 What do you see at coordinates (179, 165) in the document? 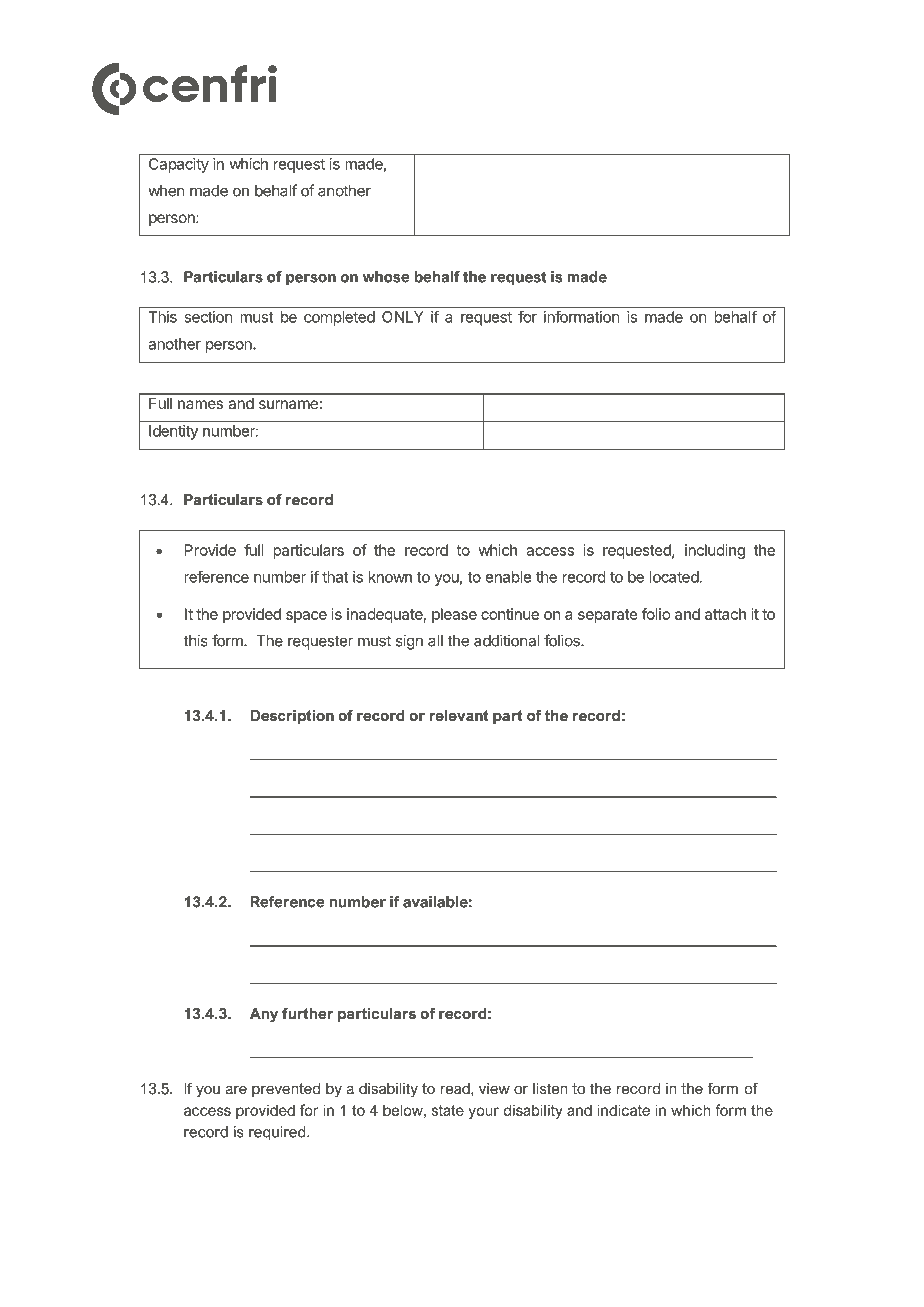
I see `Capacity` at bounding box center [179, 165].
